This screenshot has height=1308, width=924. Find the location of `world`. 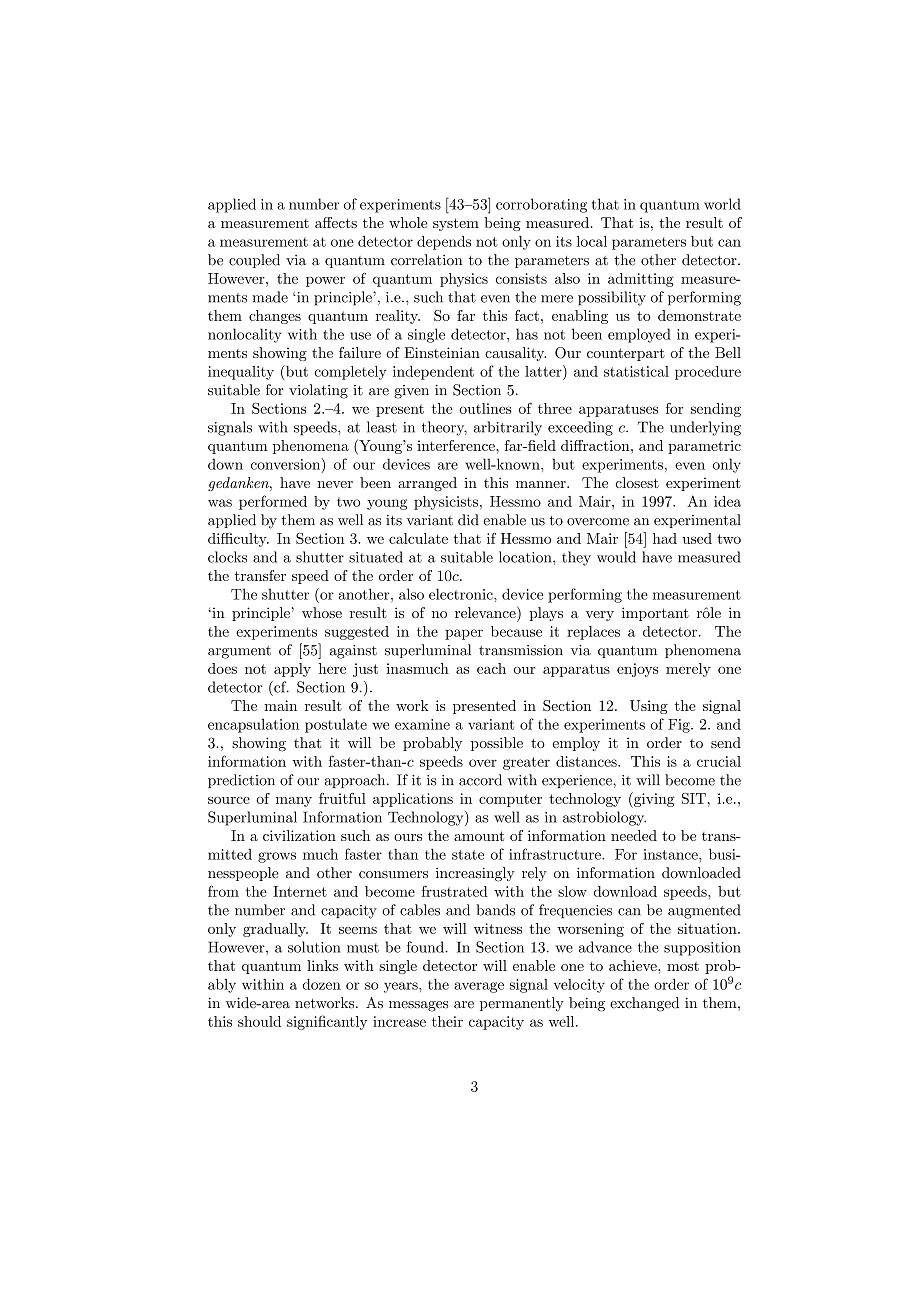

world is located at coordinates (722, 204).
